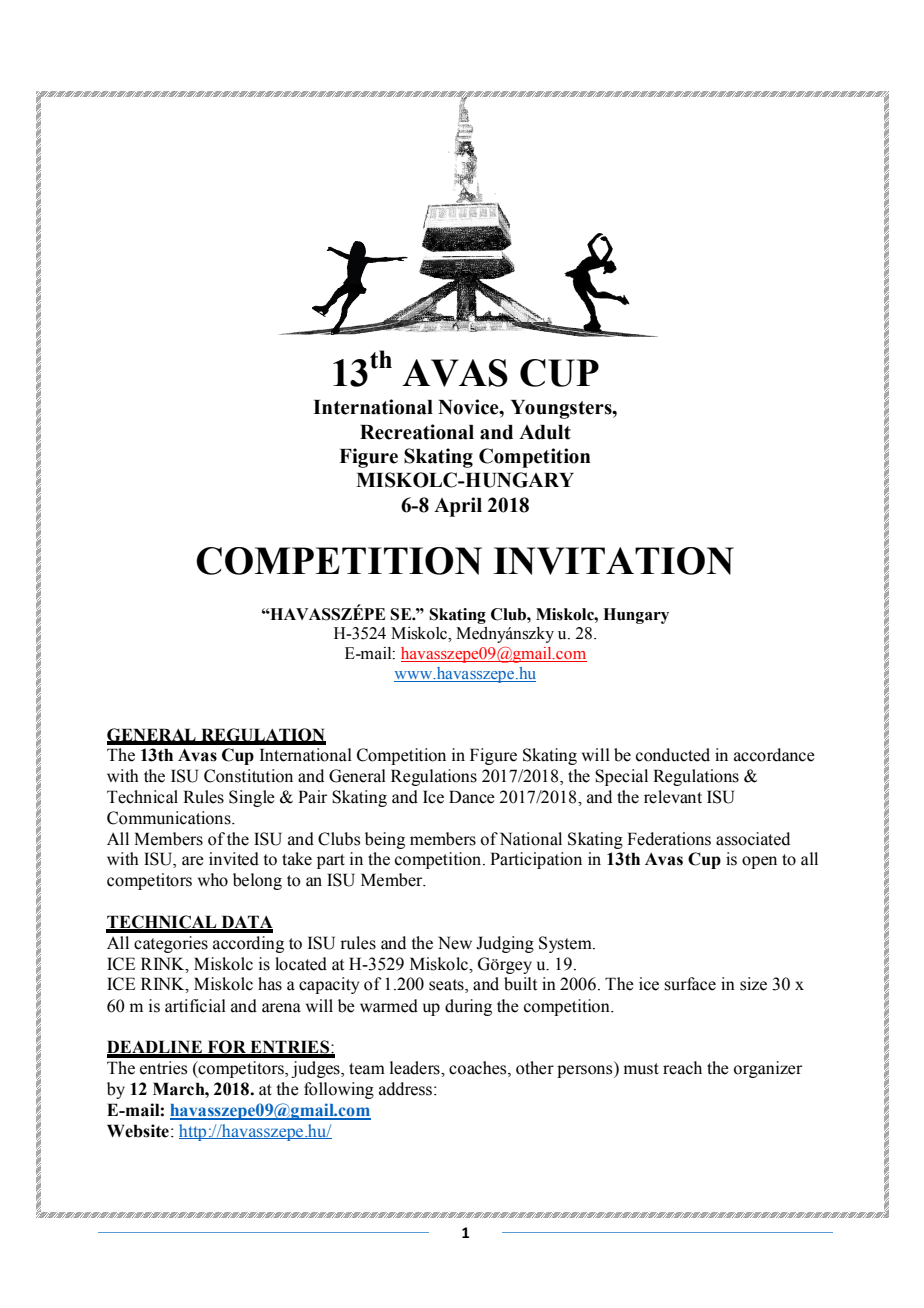  I want to click on reach, so click(682, 1068).
